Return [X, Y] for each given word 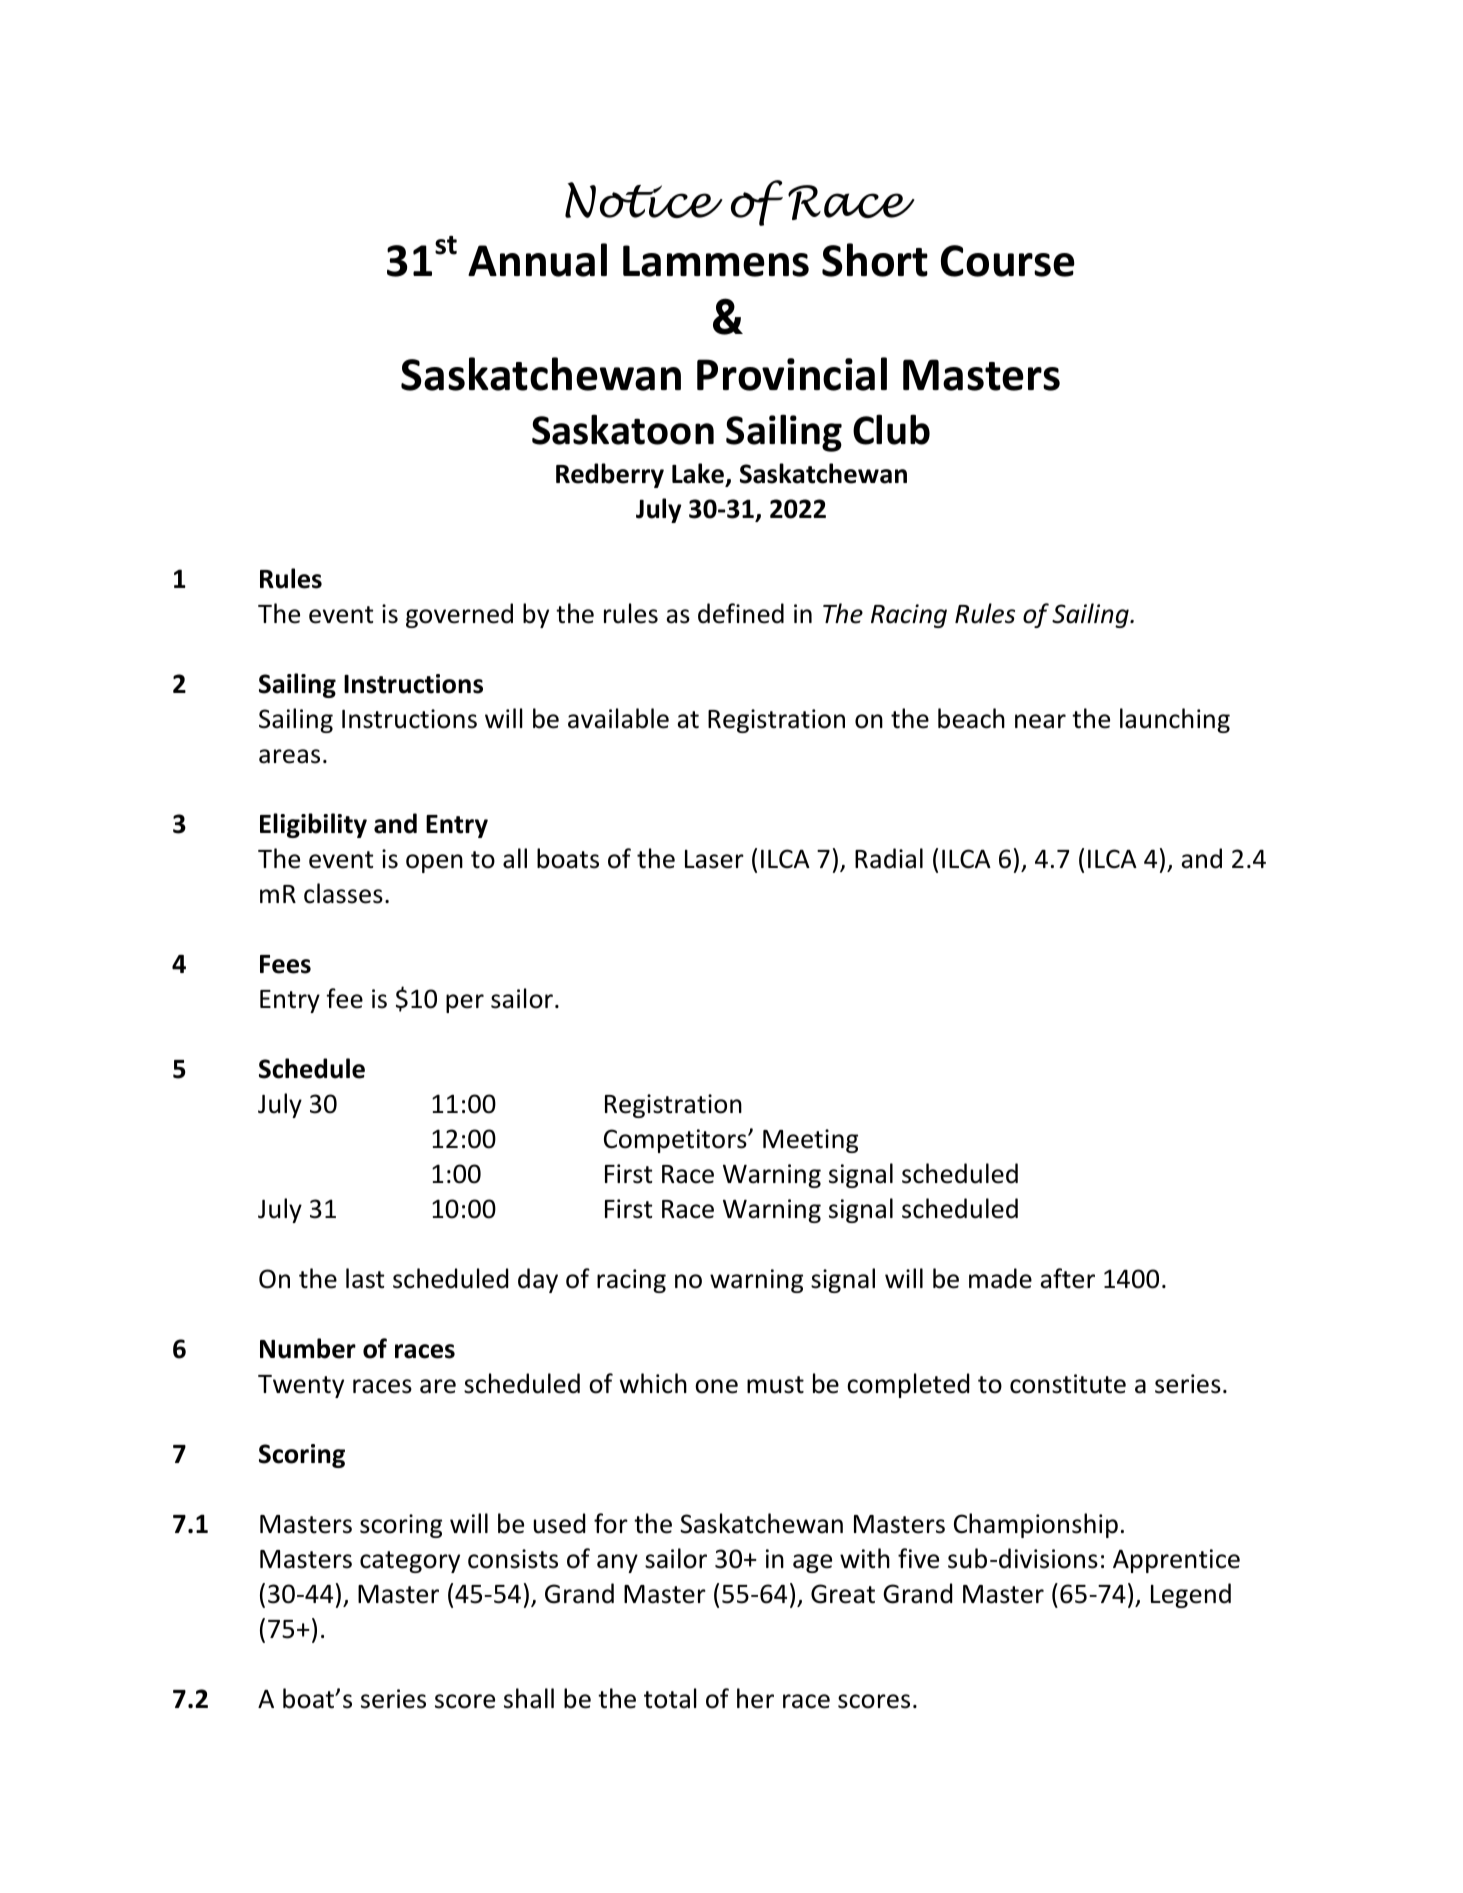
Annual [537, 260]
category [410, 1562]
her [755, 1698]
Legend [1191, 1595]
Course [1008, 261]
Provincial [792, 374]
